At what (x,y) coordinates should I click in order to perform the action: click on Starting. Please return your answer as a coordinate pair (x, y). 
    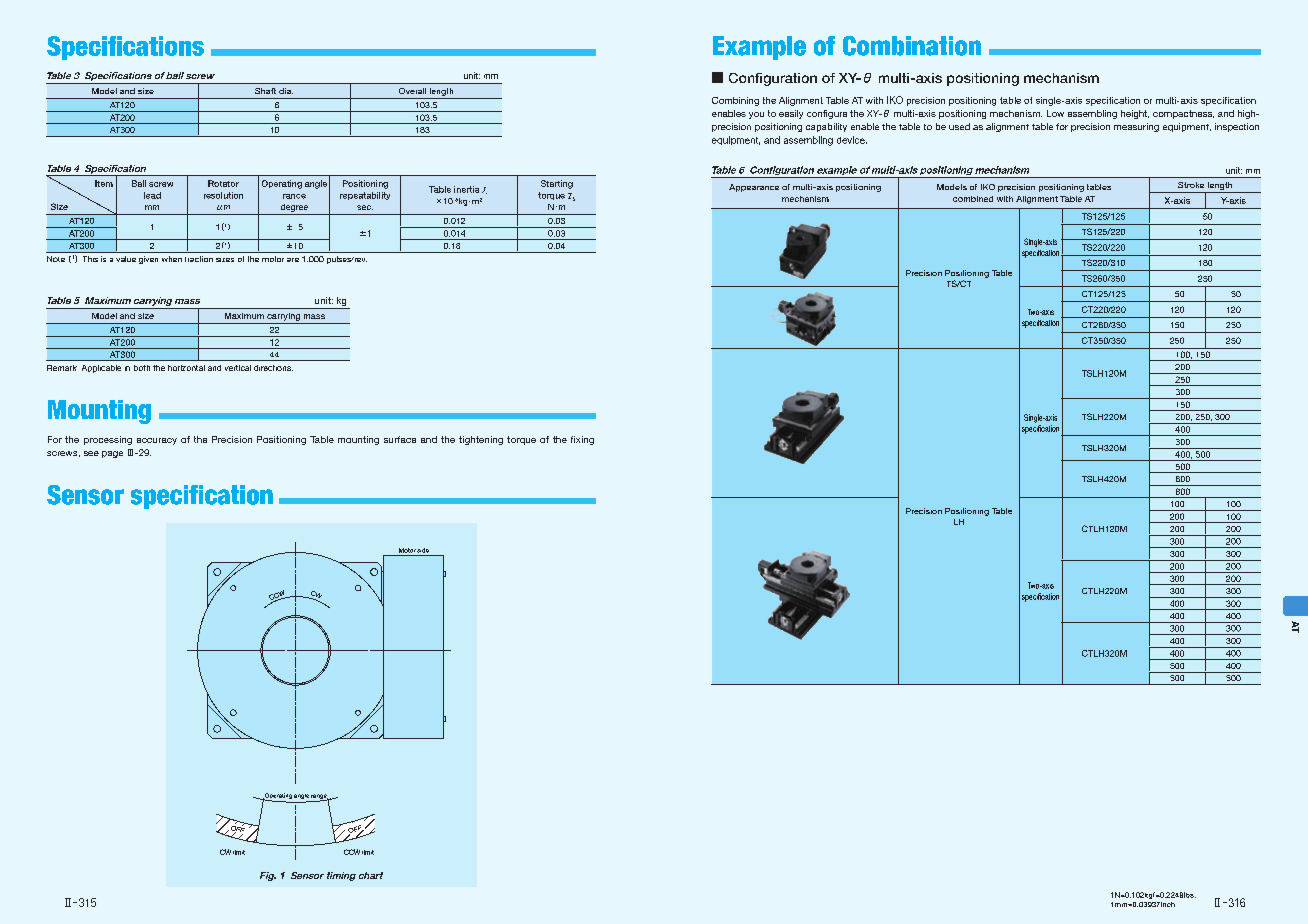
    Looking at the image, I should click on (557, 184).
